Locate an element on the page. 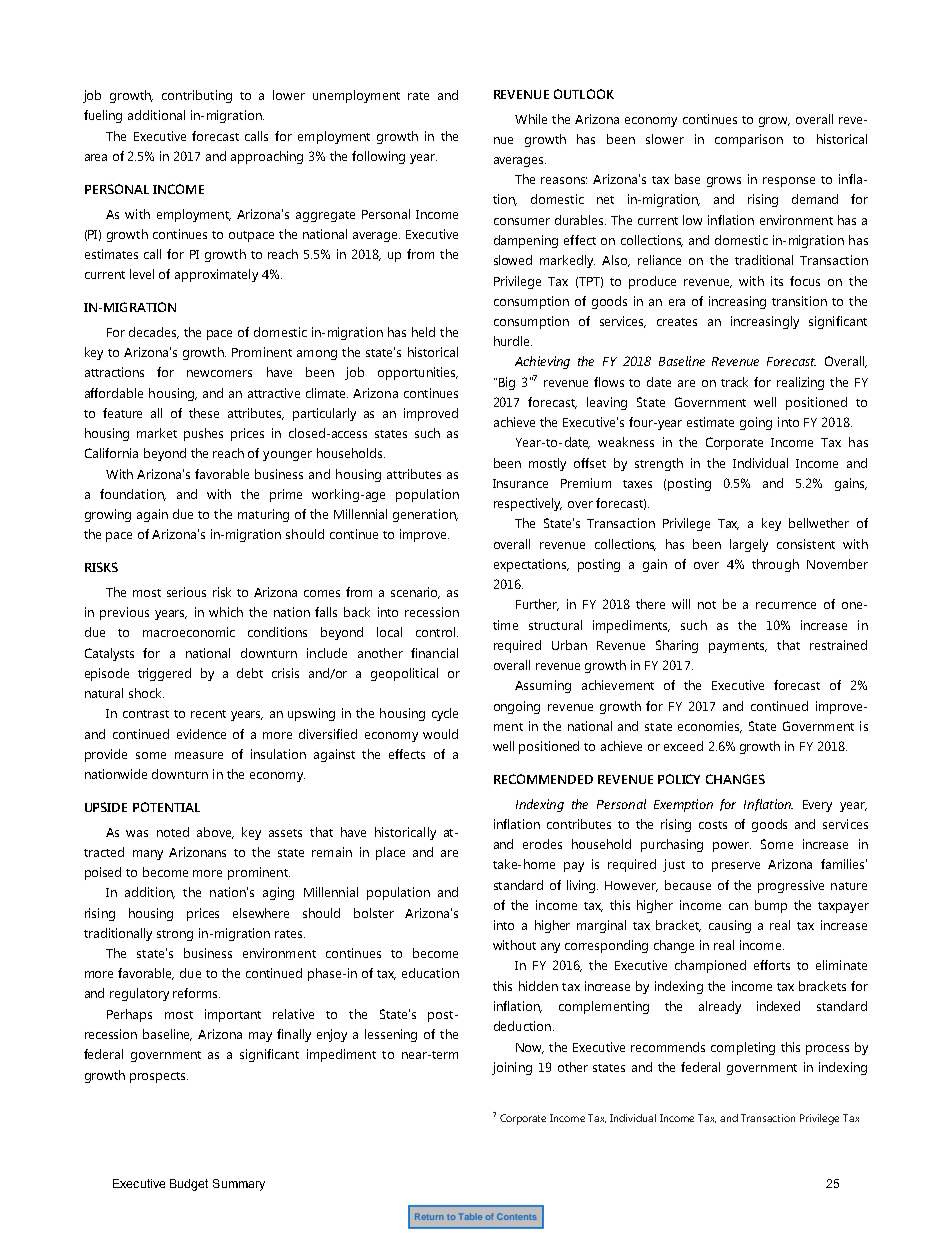  pushes is located at coordinates (203, 434).
